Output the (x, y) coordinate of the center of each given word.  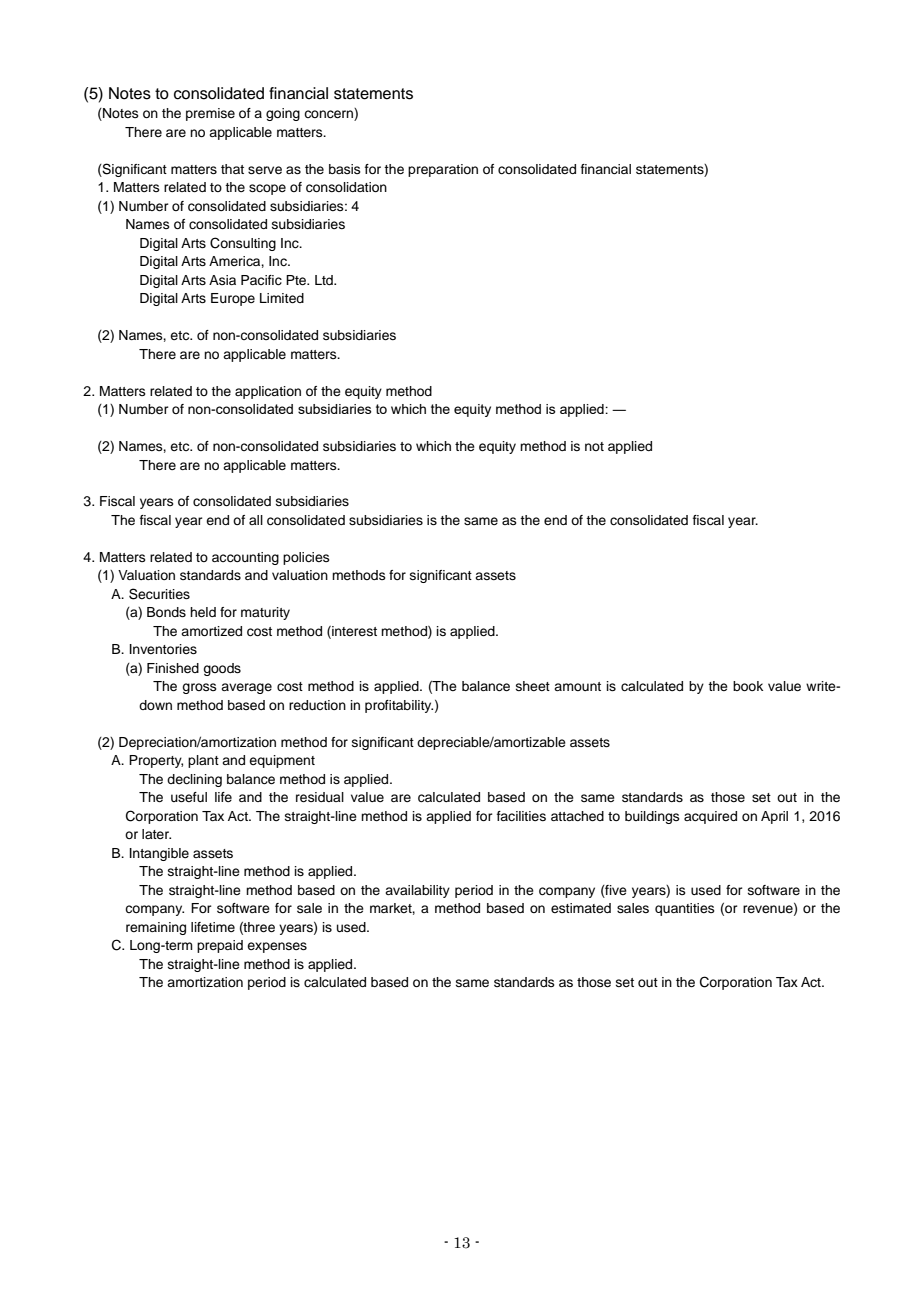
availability (417, 891)
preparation (443, 170)
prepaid (220, 946)
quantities (685, 909)
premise (210, 114)
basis (345, 169)
